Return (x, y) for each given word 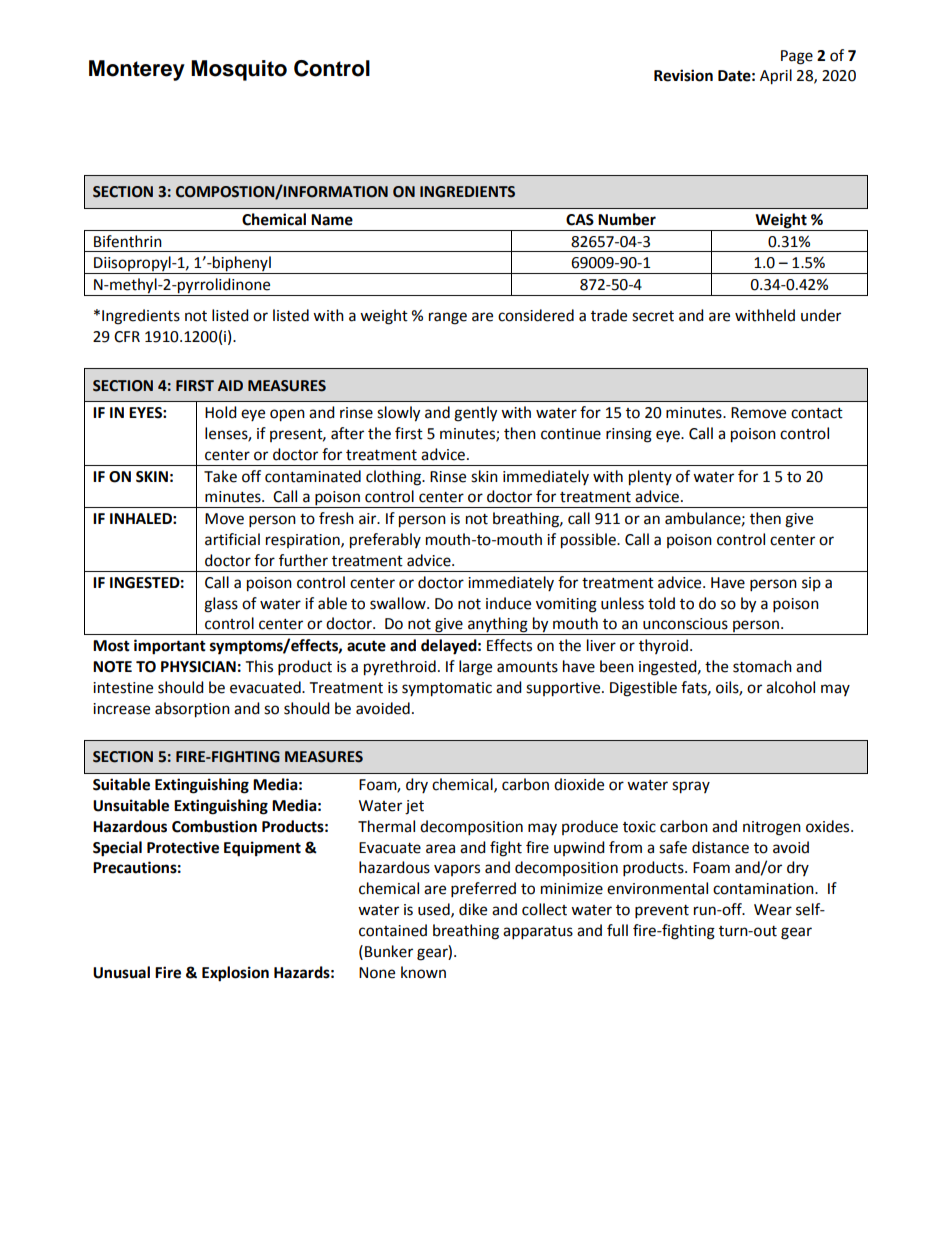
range (448, 318)
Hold (221, 412)
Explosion (235, 974)
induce (508, 603)
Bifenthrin (128, 241)
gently (475, 414)
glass (221, 605)
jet (414, 807)
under (821, 315)
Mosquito (239, 70)
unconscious (685, 624)
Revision (683, 75)
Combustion (214, 826)
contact (817, 413)
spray (691, 787)
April (776, 77)
